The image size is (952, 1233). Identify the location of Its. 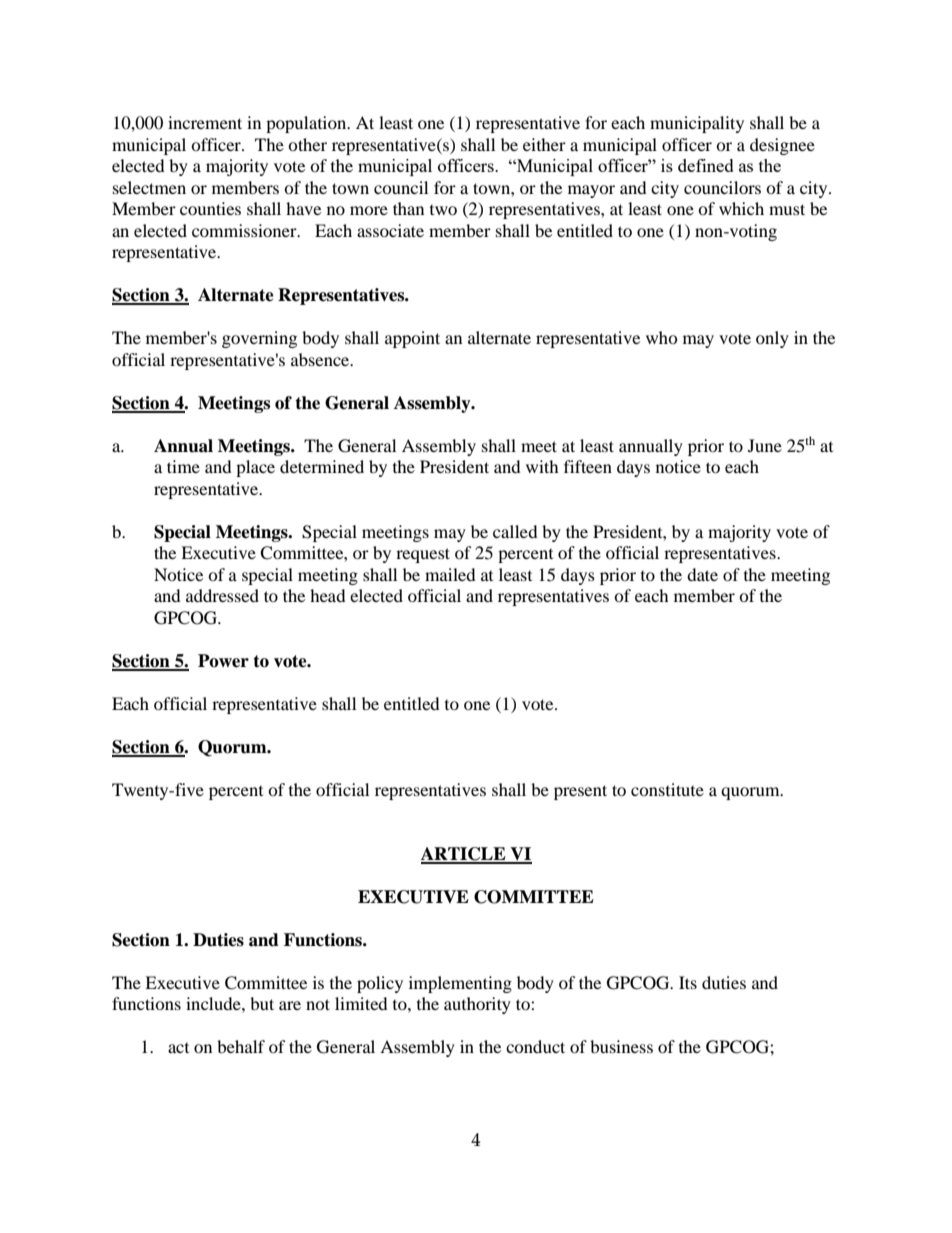
(688, 982).
